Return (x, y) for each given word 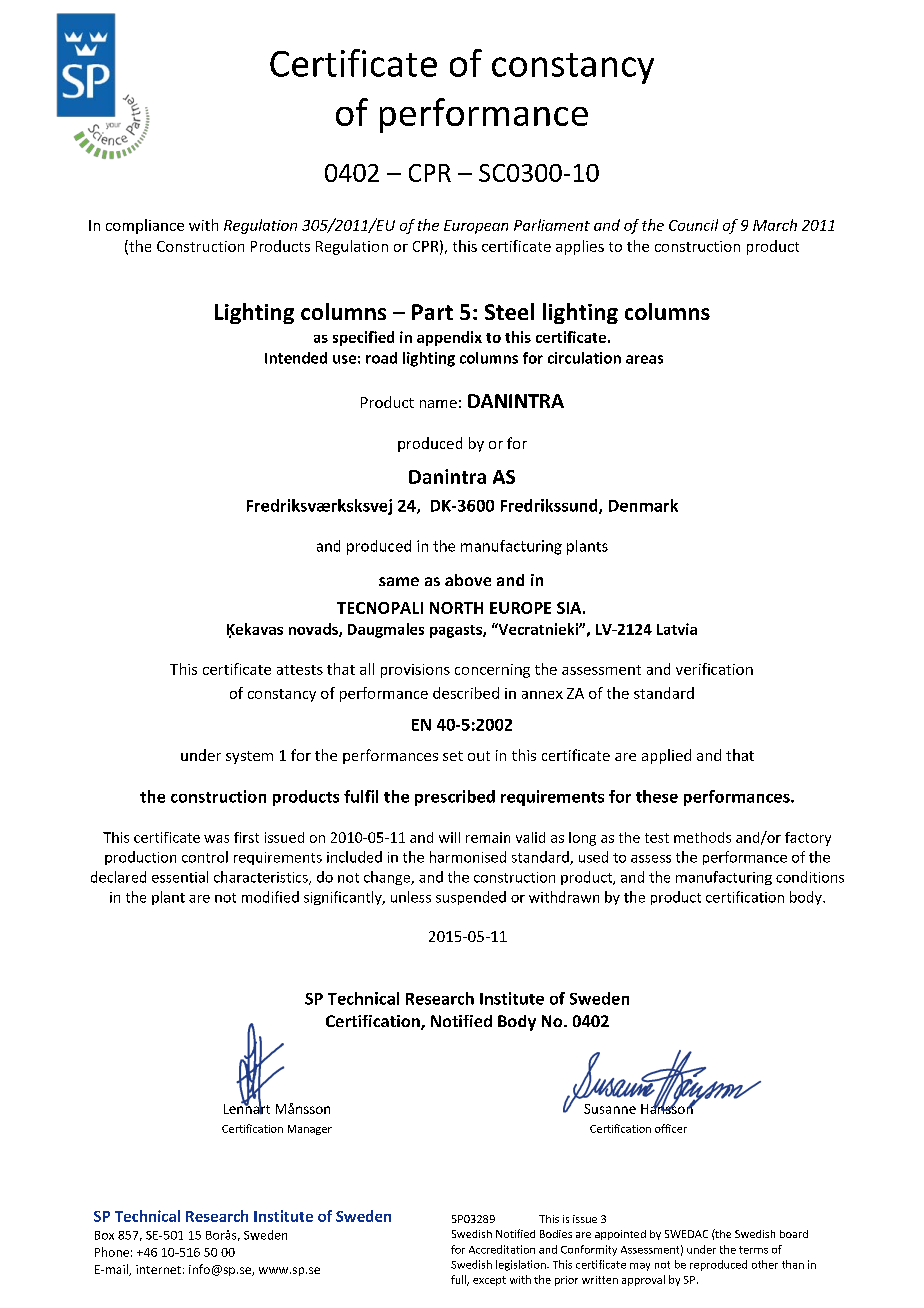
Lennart (247, 1108)
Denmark (643, 505)
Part (432, 312)
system (249, 757)
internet (158, 1269)
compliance (145, 226)
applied (666, 756)
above (468, 580)
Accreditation (502, 1249)
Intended (296, 358)
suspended (471, 898)
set (453, 756)
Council (693, 225)
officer (671, 1128)
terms (753, 1250)
